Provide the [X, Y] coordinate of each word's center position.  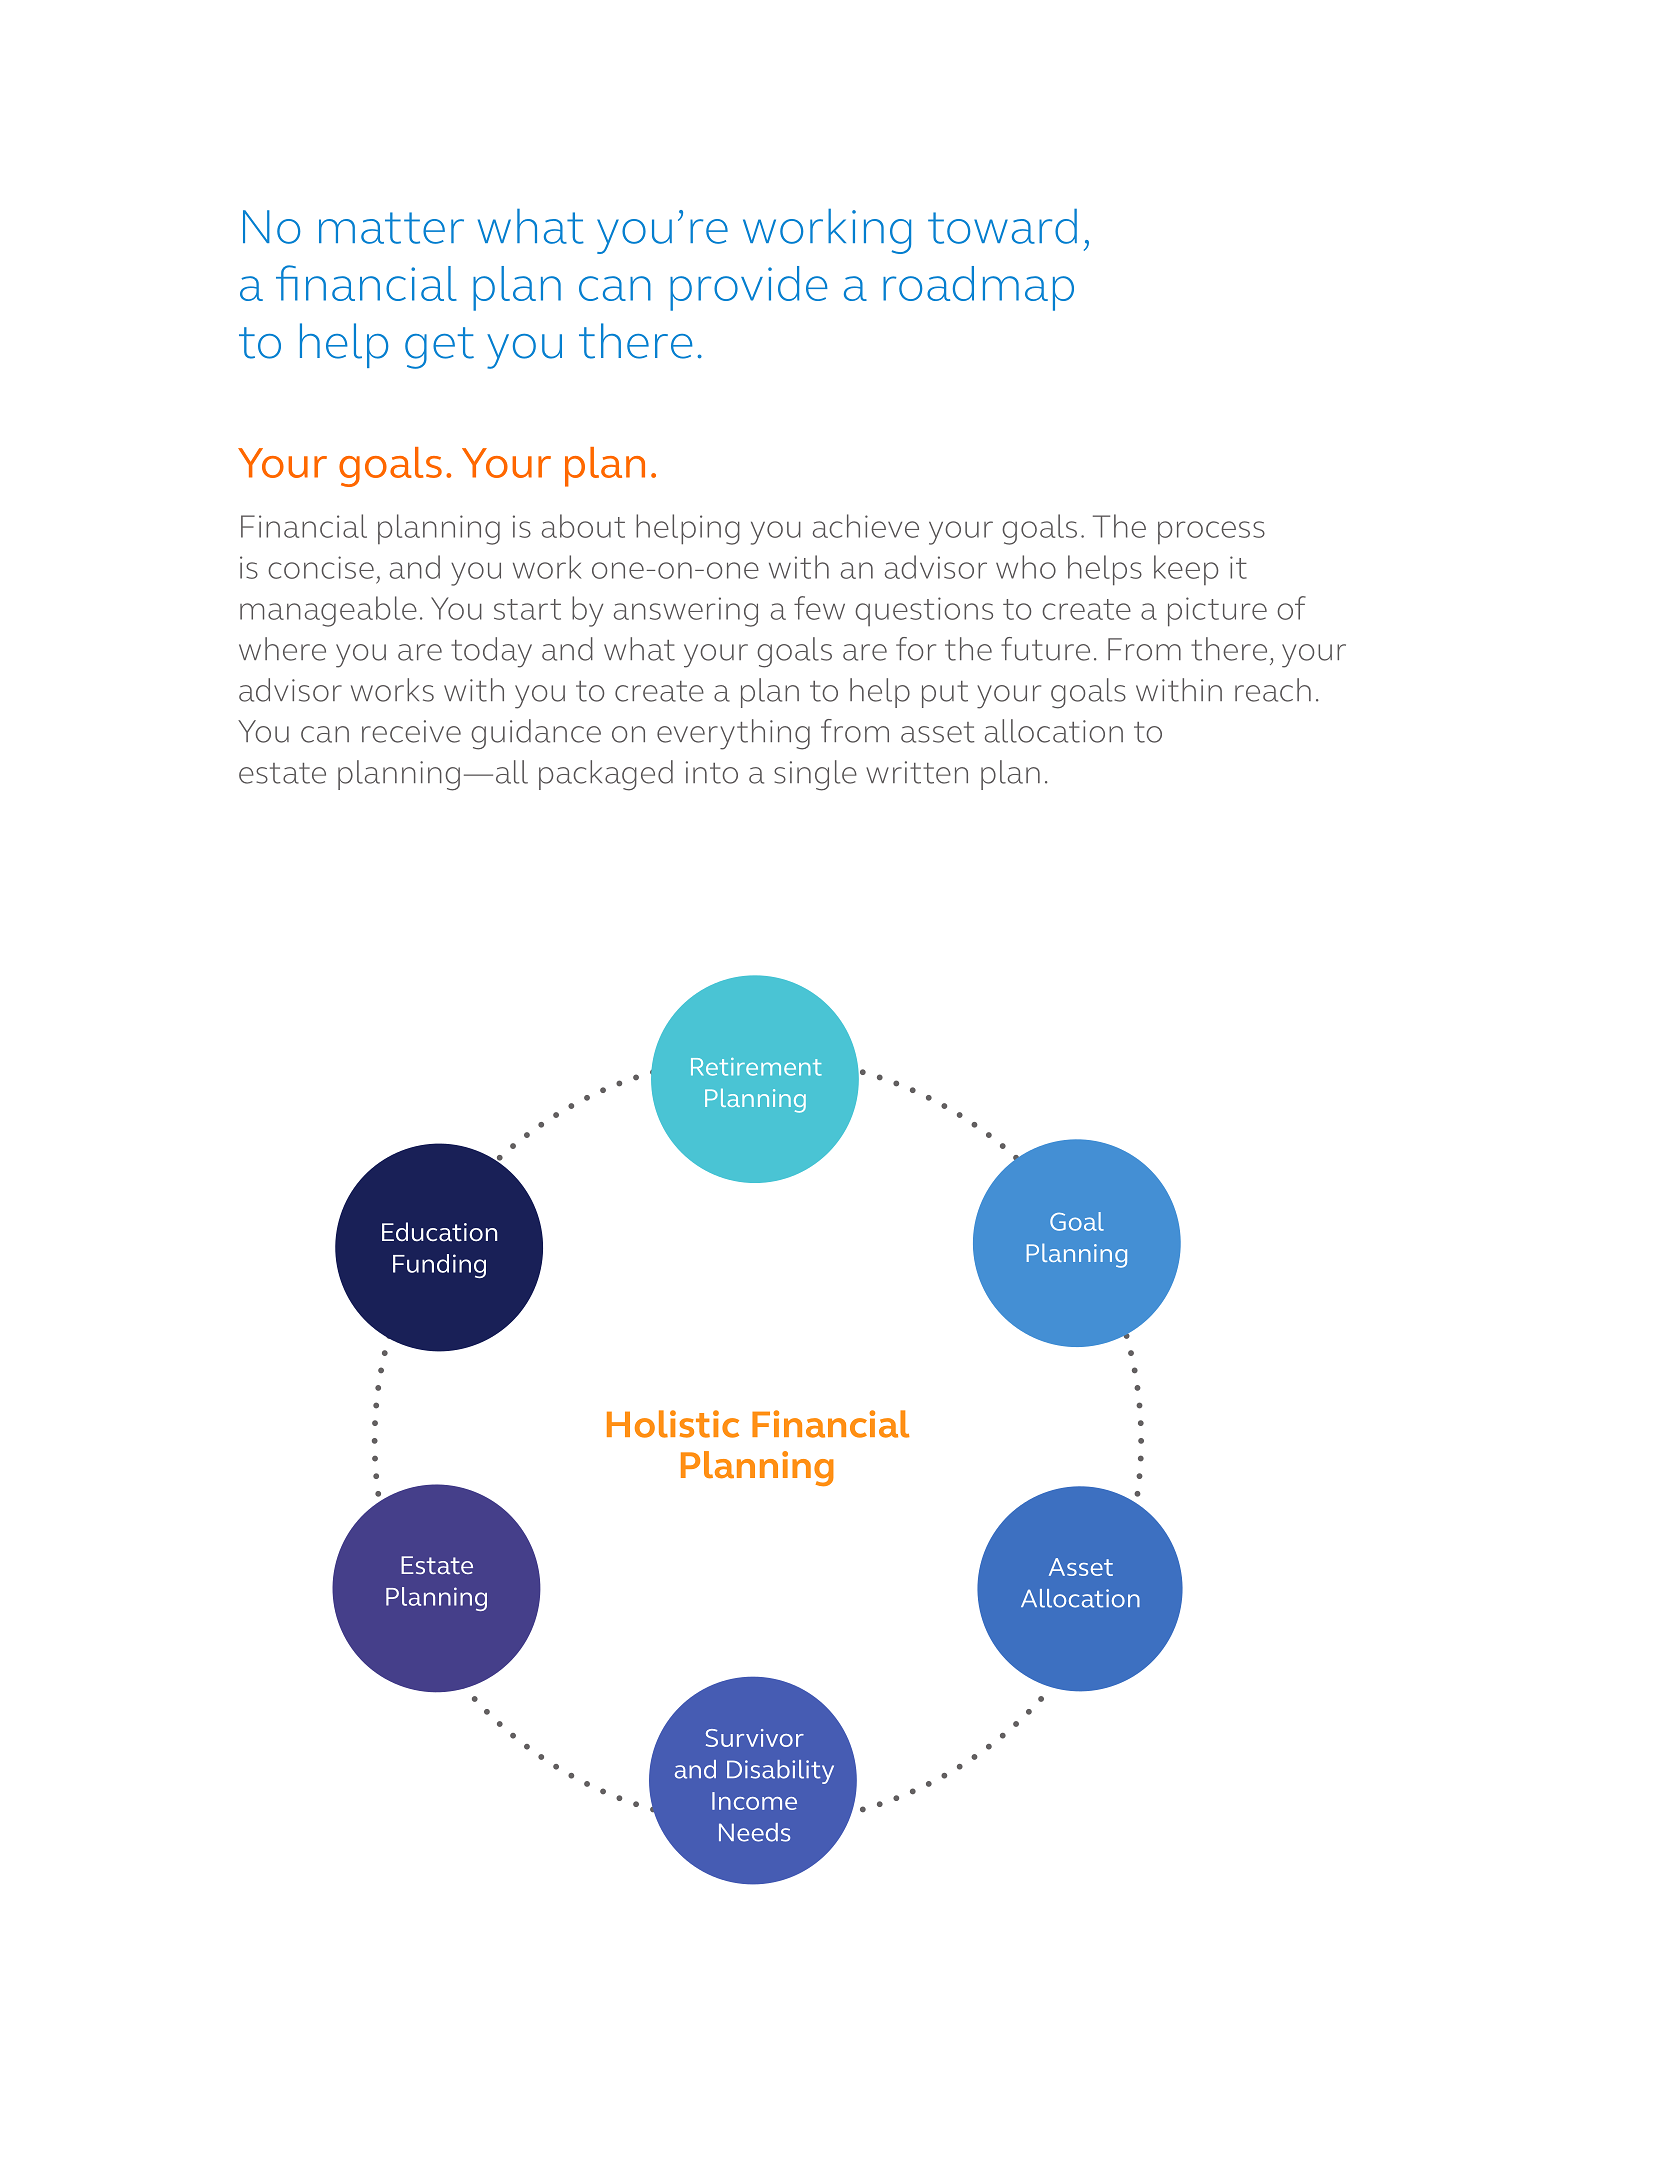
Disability [780, 1772]
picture [1217, 612]
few [819, 608]
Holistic [673, 1424]
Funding [439, 1266]
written [917, 772]
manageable [328, 611]
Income [754, 1801]
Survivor [755, 1738]
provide [749, 288]
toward [1002, 226]
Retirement [756, 1067]
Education [439, 1232]
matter [391, 228]
